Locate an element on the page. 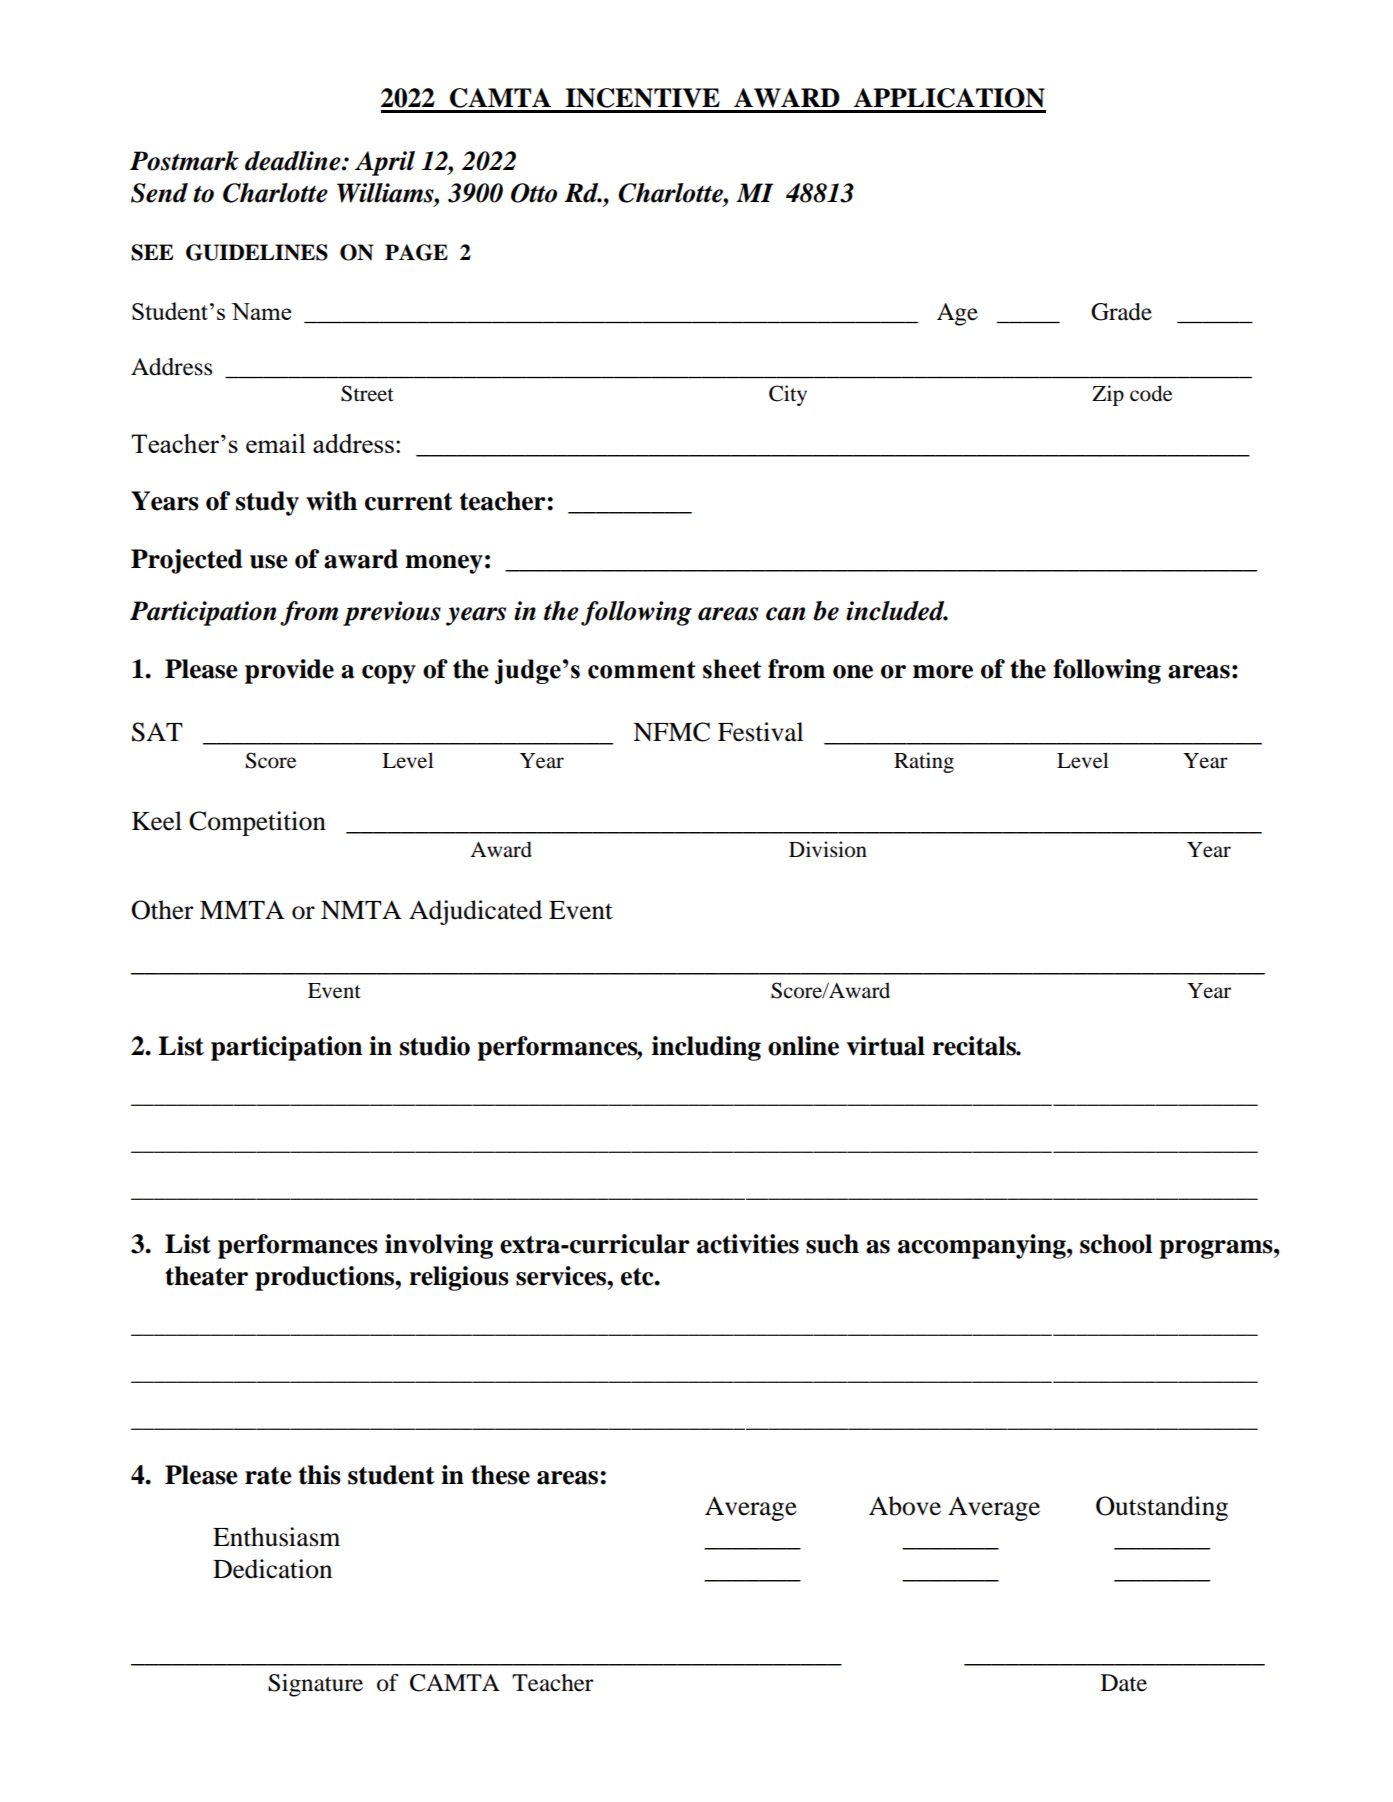 The image size is (1393, 1802). comment is located at coordinates (642, 670).
